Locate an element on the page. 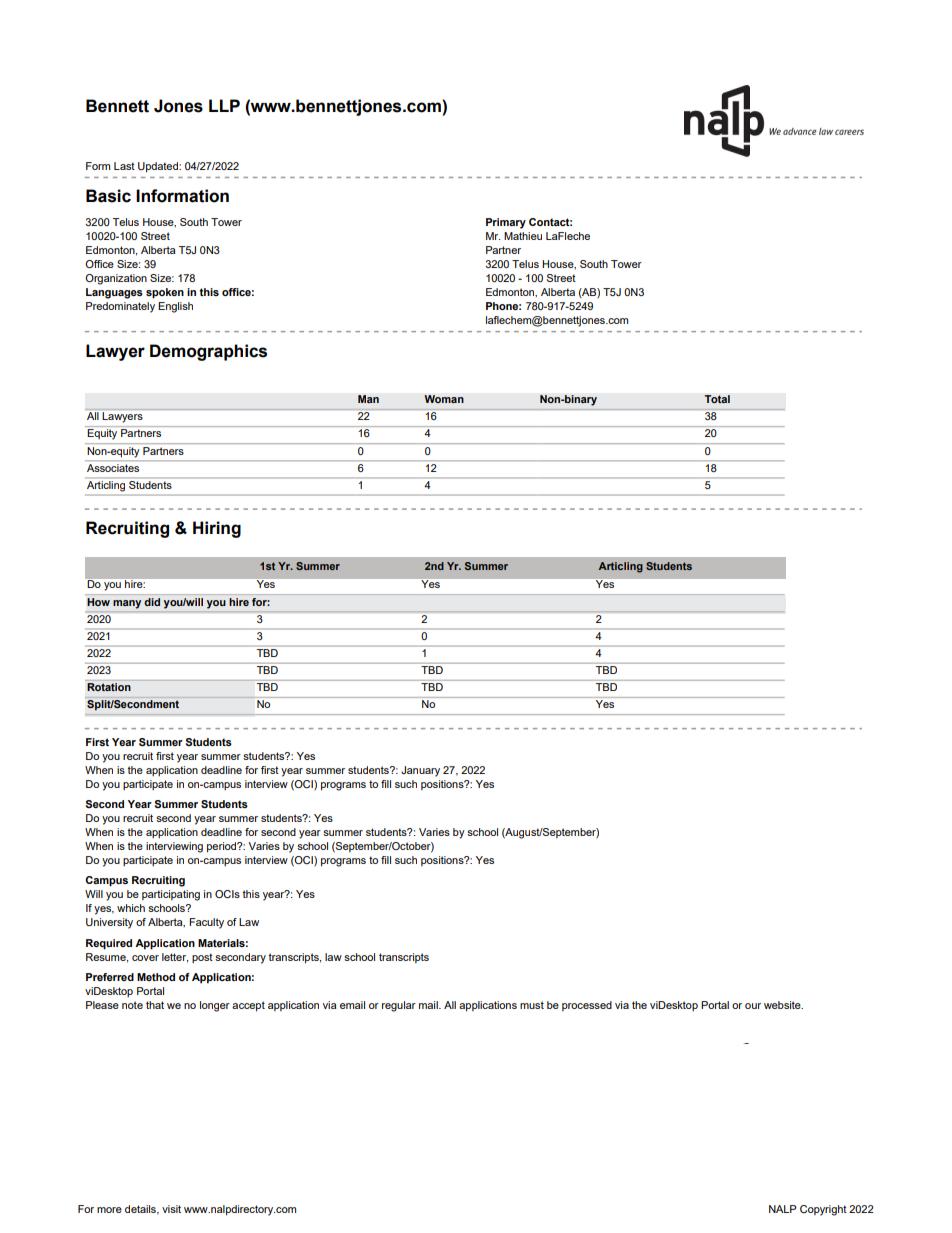 This document has width=952, height=1233. Faculty is located at coordinates (206, 923).
